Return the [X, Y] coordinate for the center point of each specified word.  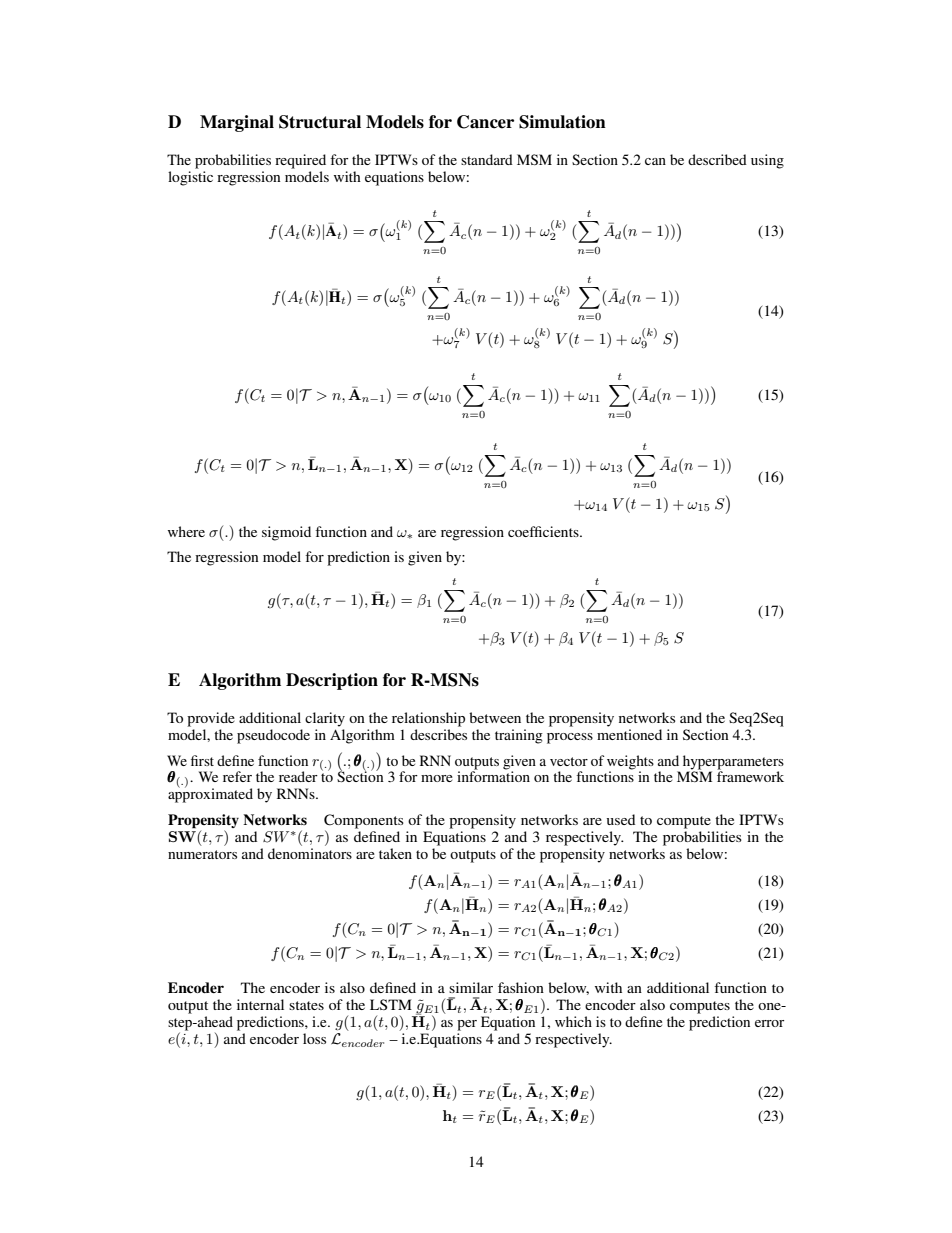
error [769, 1023]
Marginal [237, 123]
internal [260, 1004]
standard [487, 159]
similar [471, 987]
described [717, 159]
